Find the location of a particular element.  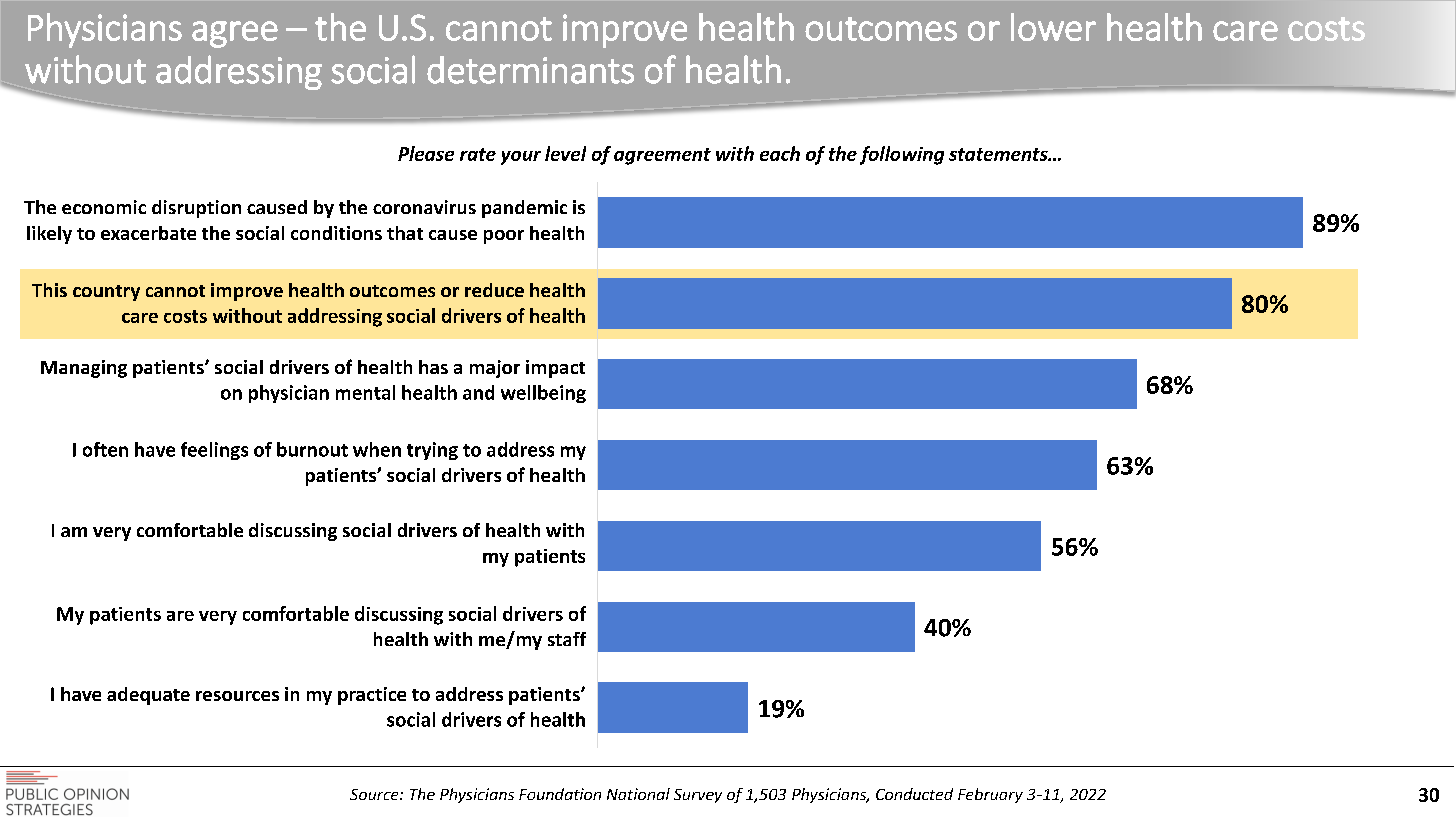

adequate is located at coordinates (148, 696).
